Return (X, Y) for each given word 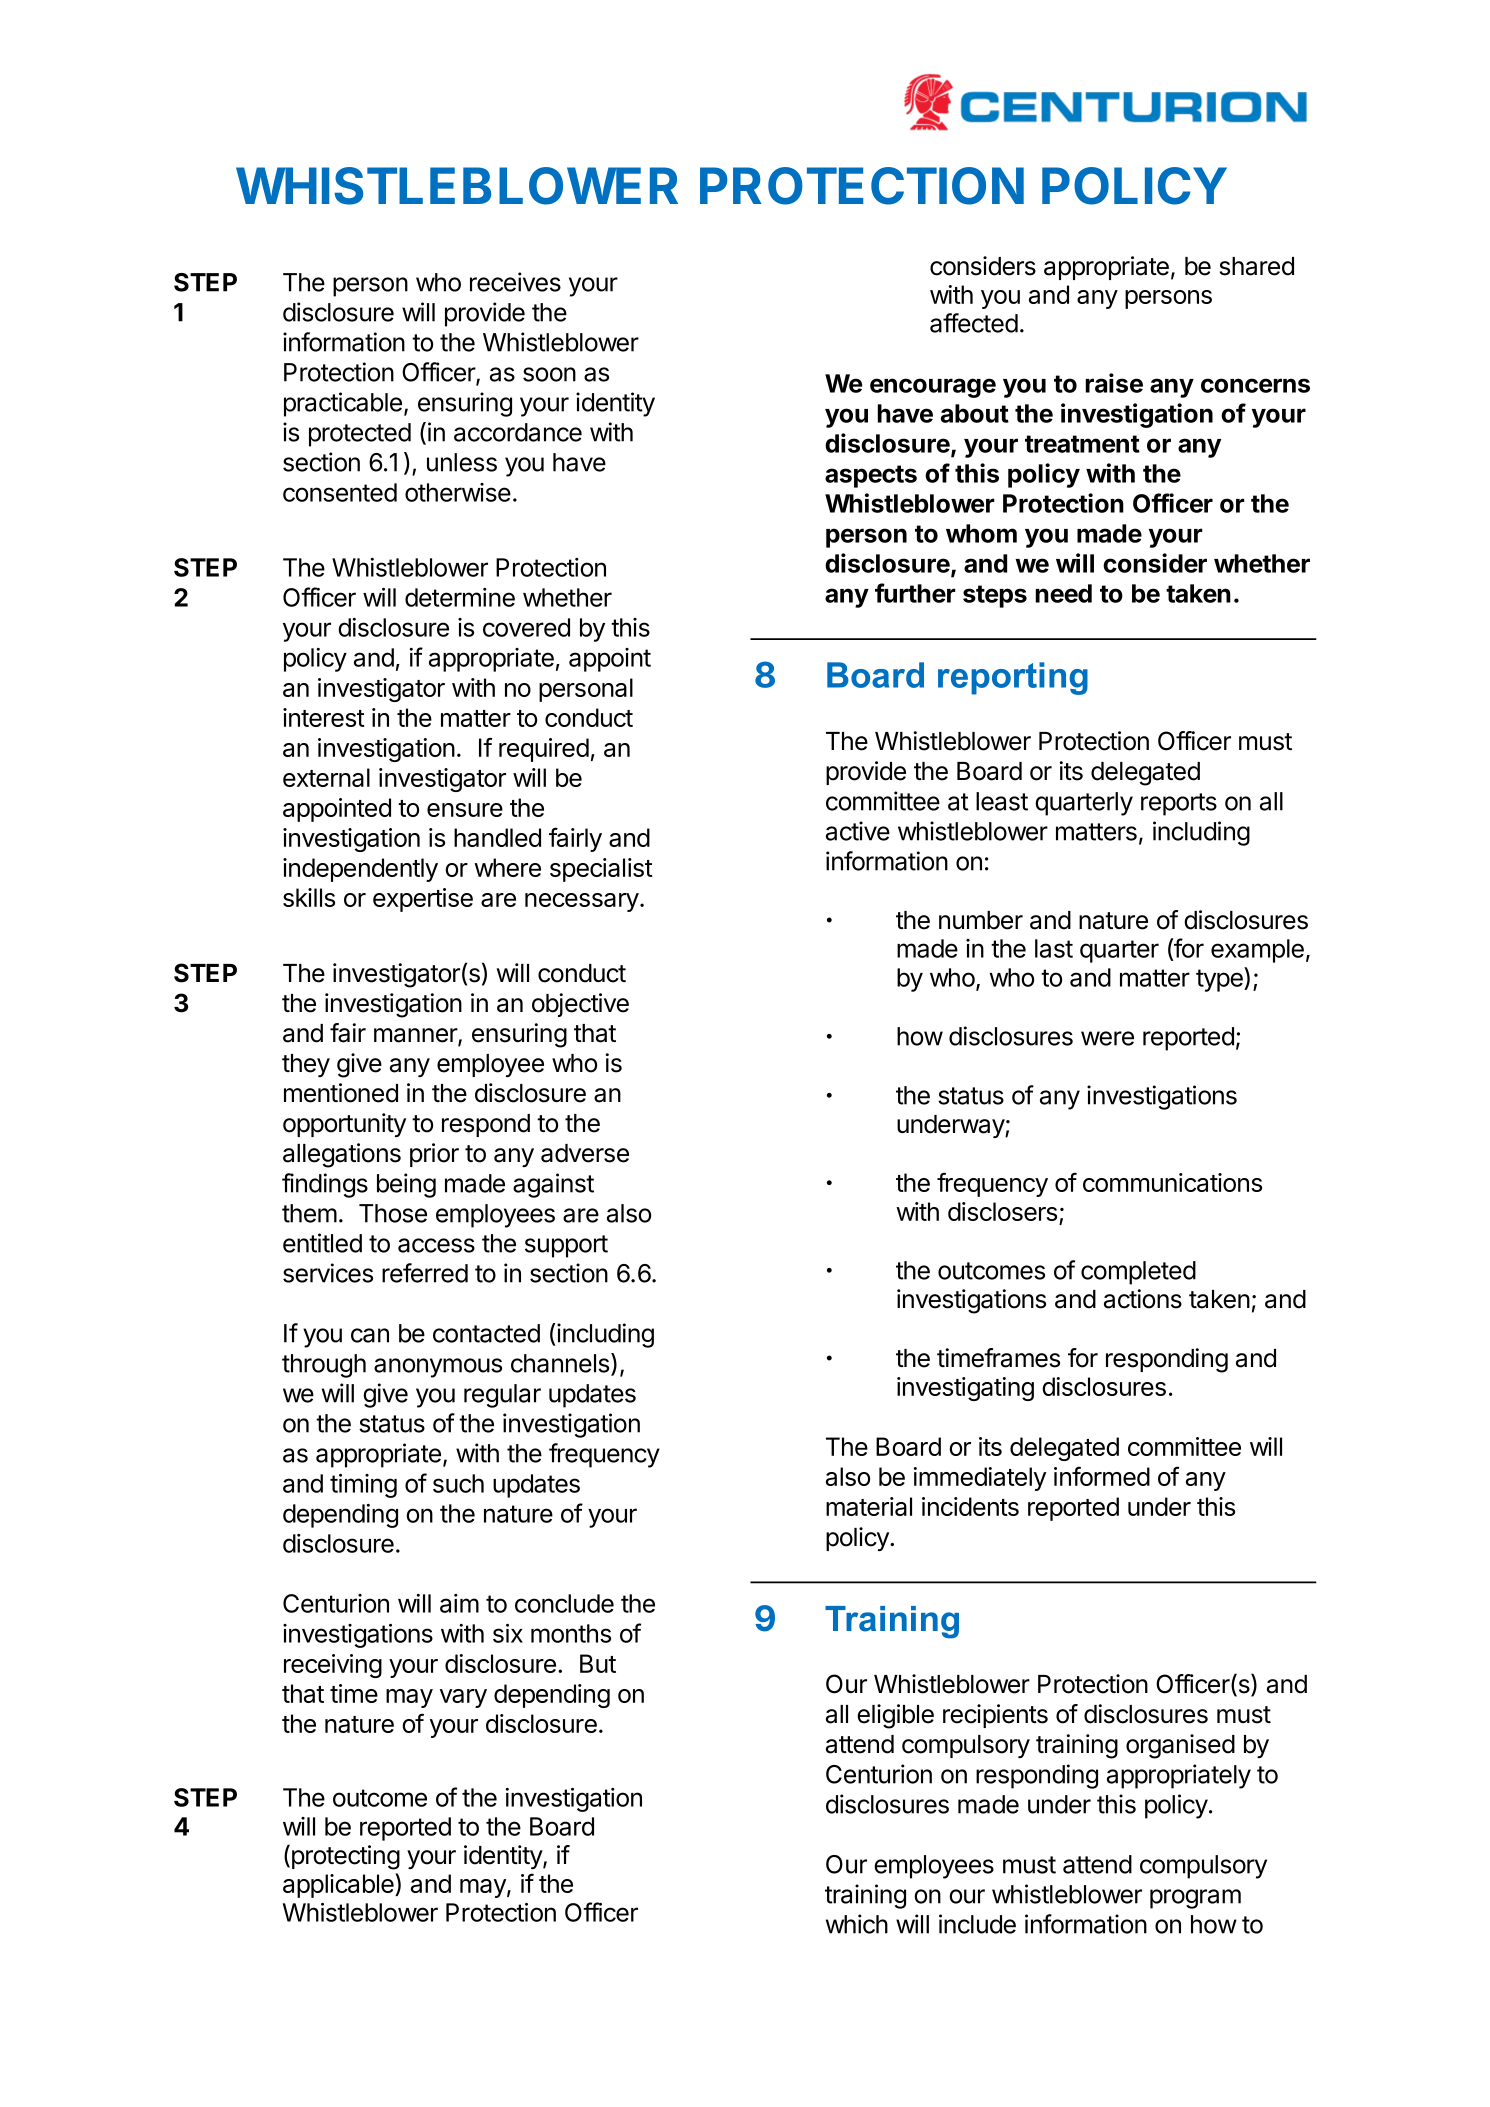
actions (1143, 1299)
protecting (344, 1857)
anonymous (438, 1368)
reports (1179, 804)
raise (1114, 383)
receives (515, 282)
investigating (965, 1389)
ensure (465, 810)
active (858, 831)
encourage (933, 388)
